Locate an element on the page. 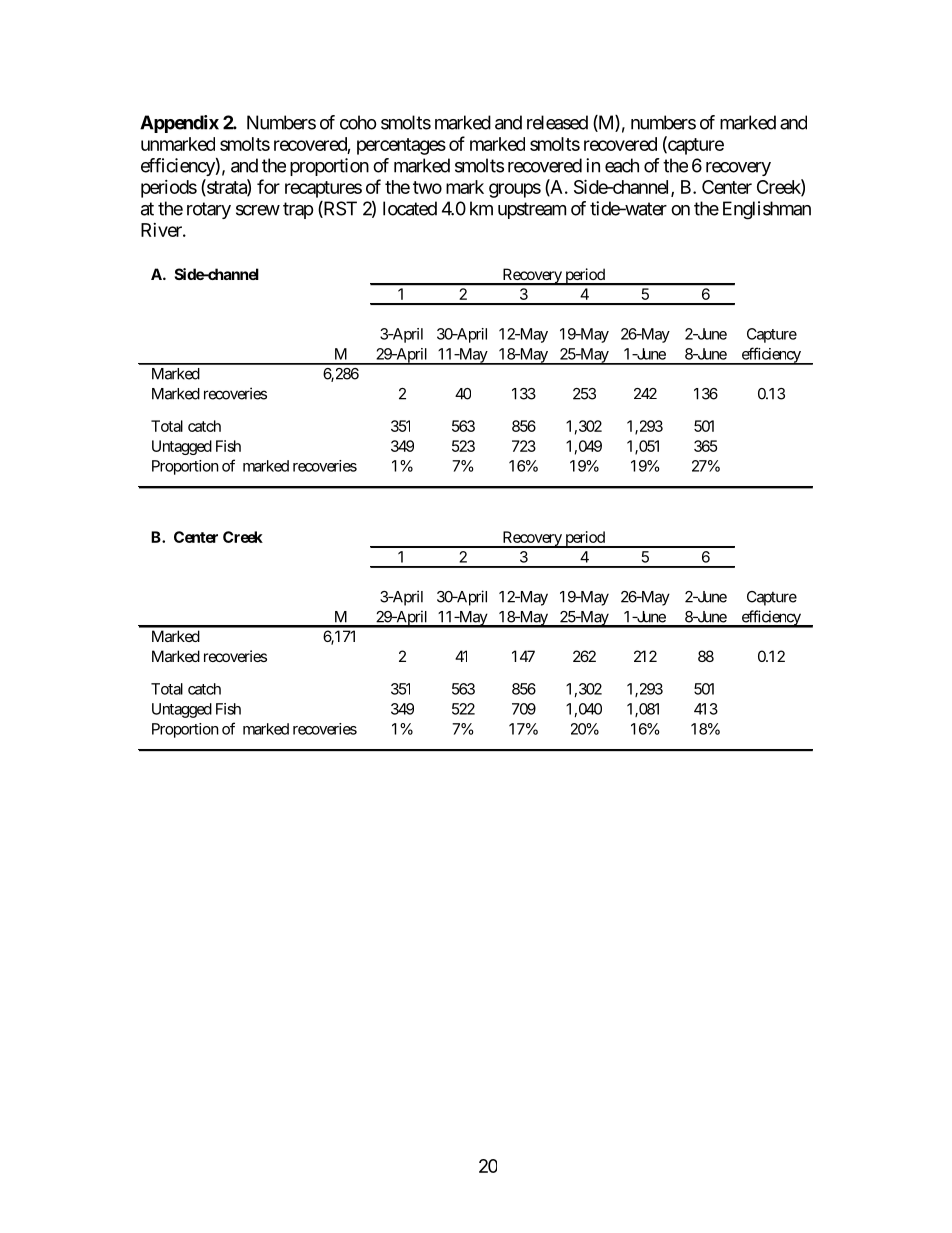  Appendix is located at coordinates (179, 124).
